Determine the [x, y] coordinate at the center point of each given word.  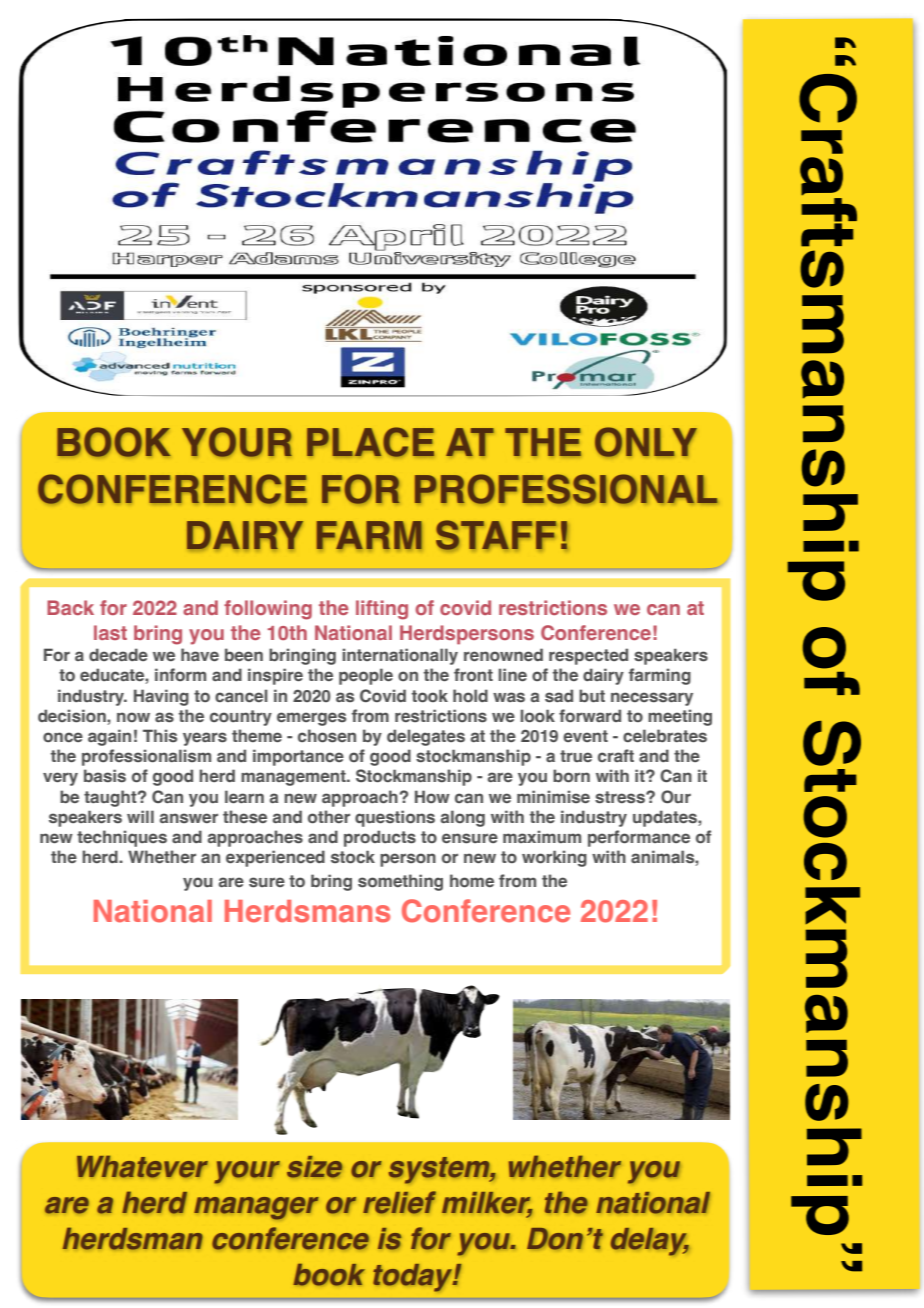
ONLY [646, 442]
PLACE [370, 442]
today [414, 1278]
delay [650, 1242]
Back [70, 607]
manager [256, 1208]
